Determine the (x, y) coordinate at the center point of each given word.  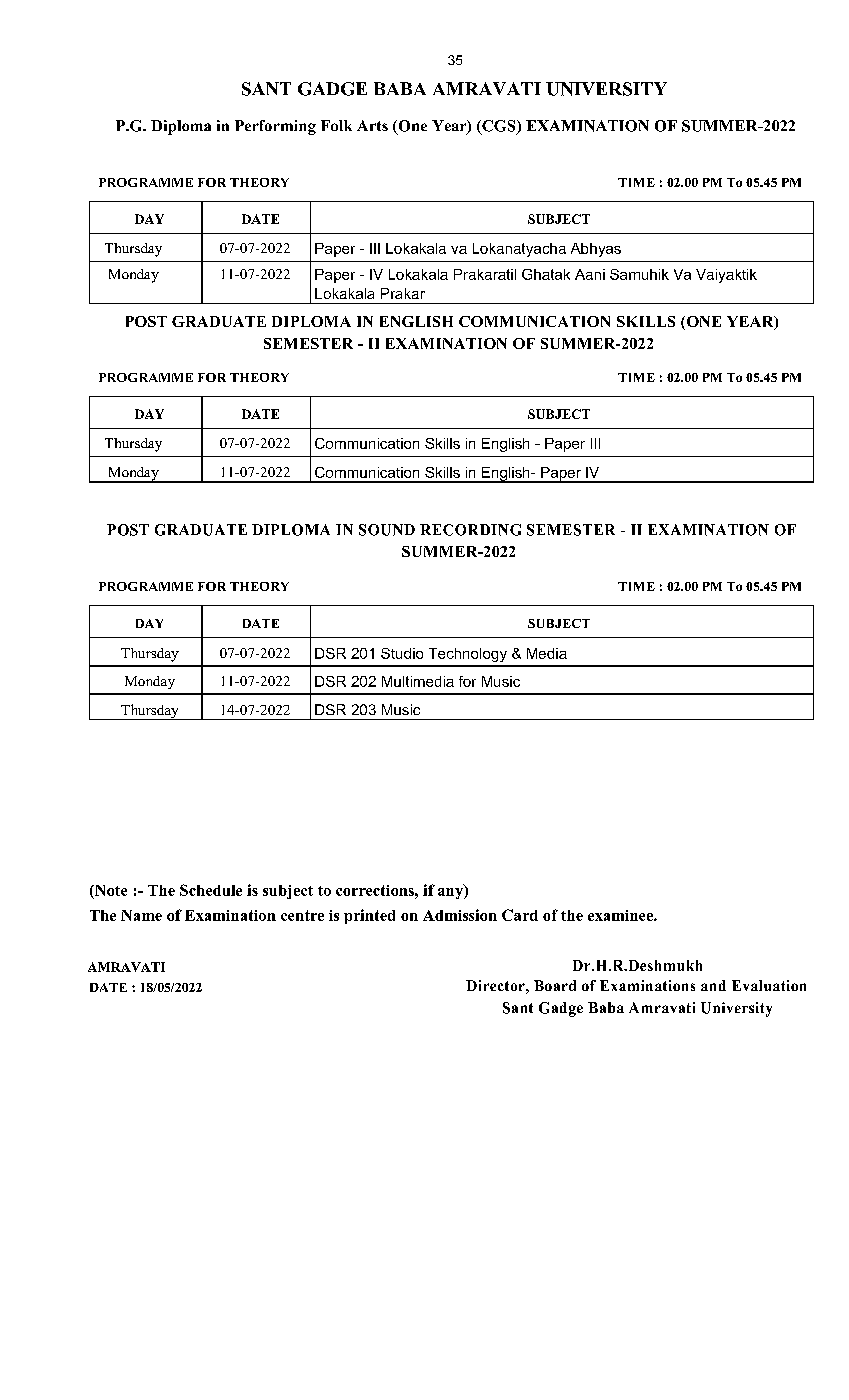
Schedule (211, 890)
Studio (402, 653)
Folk (336, 125)
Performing (275, 127)
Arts (372, 125)
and (713, 985)
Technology (468, 655)
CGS (499, 127)
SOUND (387, 530)
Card (520, 915)
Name (141, 915)
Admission (460, 915)
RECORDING (470, 530)
